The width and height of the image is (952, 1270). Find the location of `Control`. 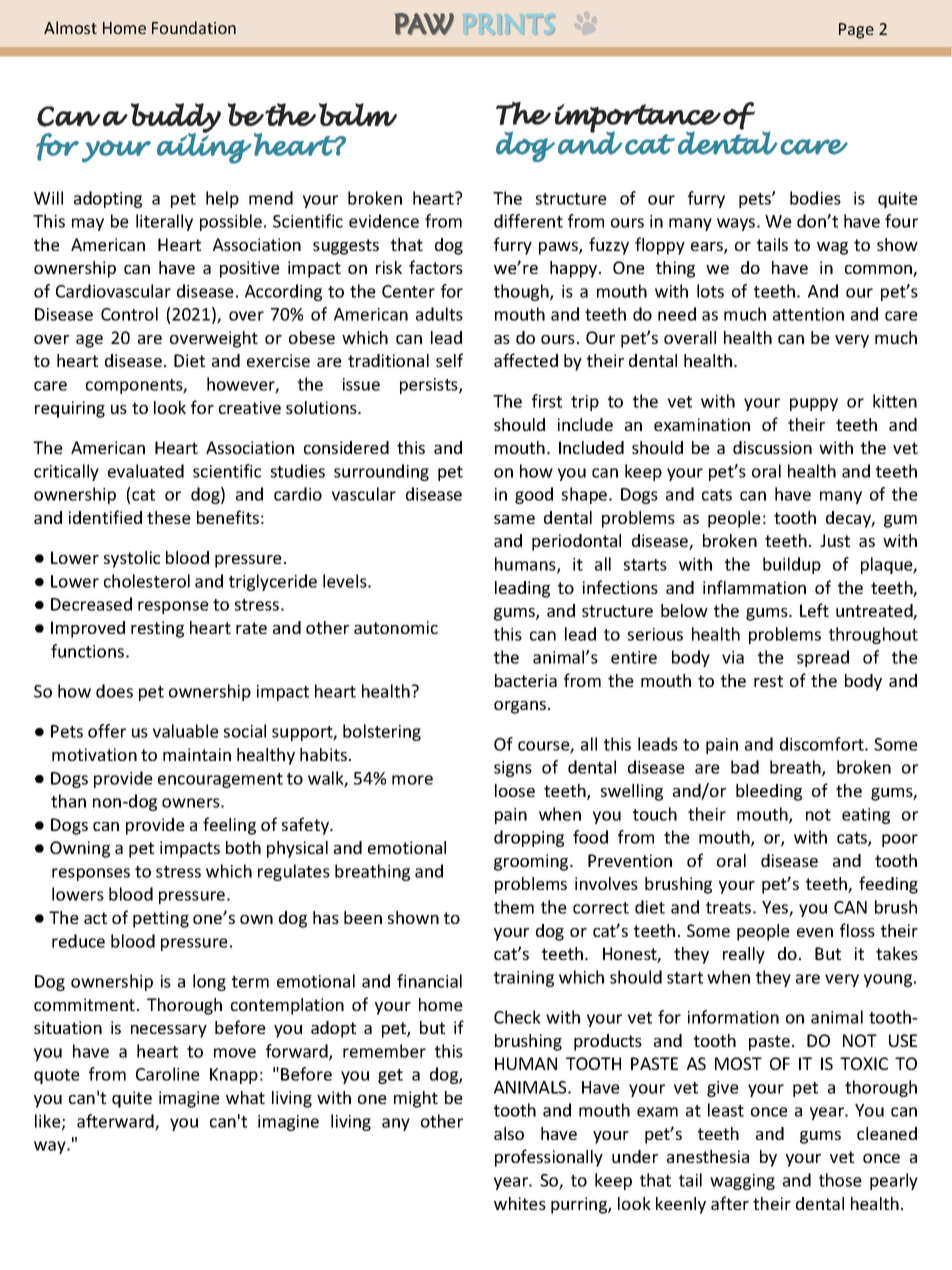

Control is located at coordinates (129, 314).
